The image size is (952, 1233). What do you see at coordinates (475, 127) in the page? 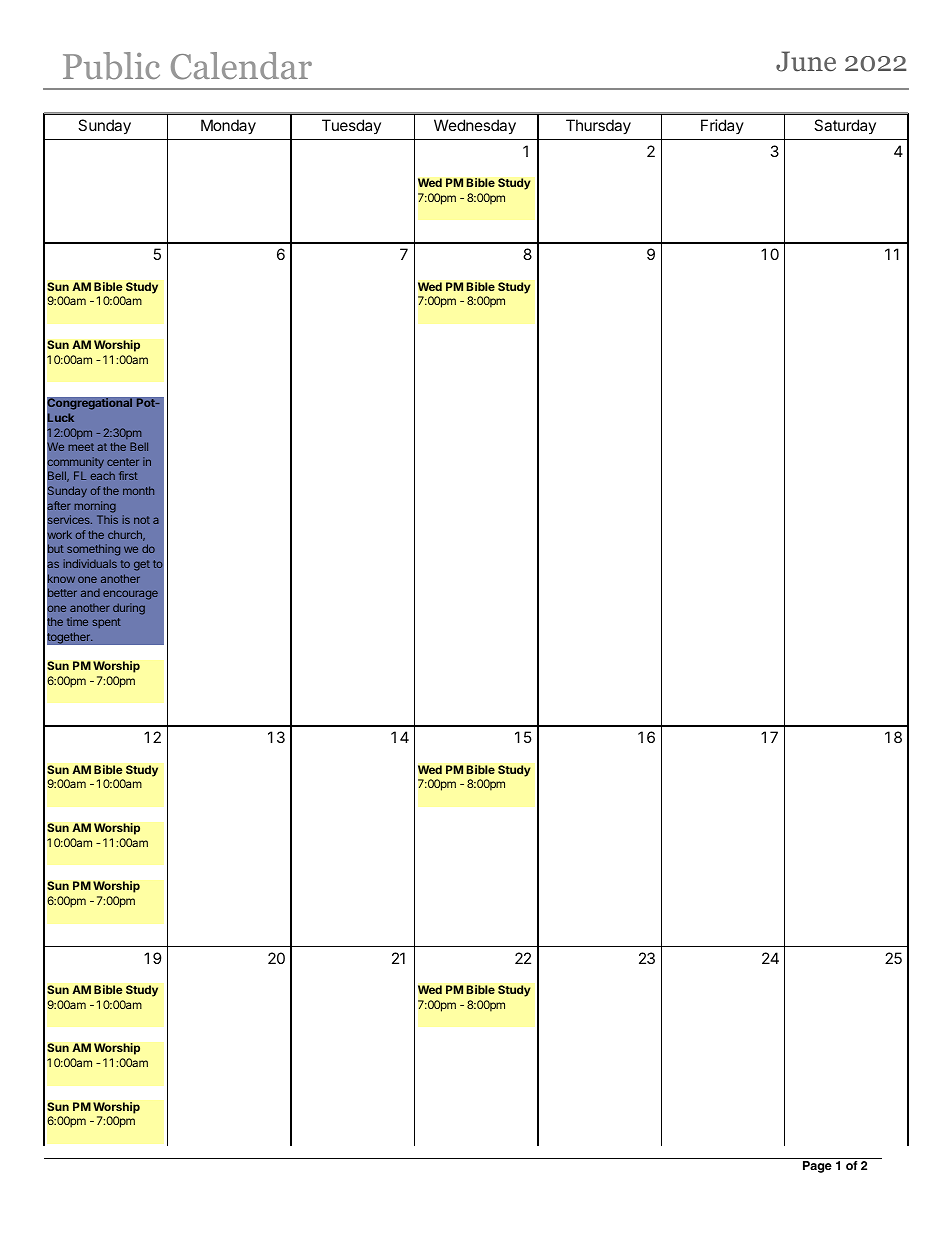
I see `Wednesday` at bounding box center [475, 127].
